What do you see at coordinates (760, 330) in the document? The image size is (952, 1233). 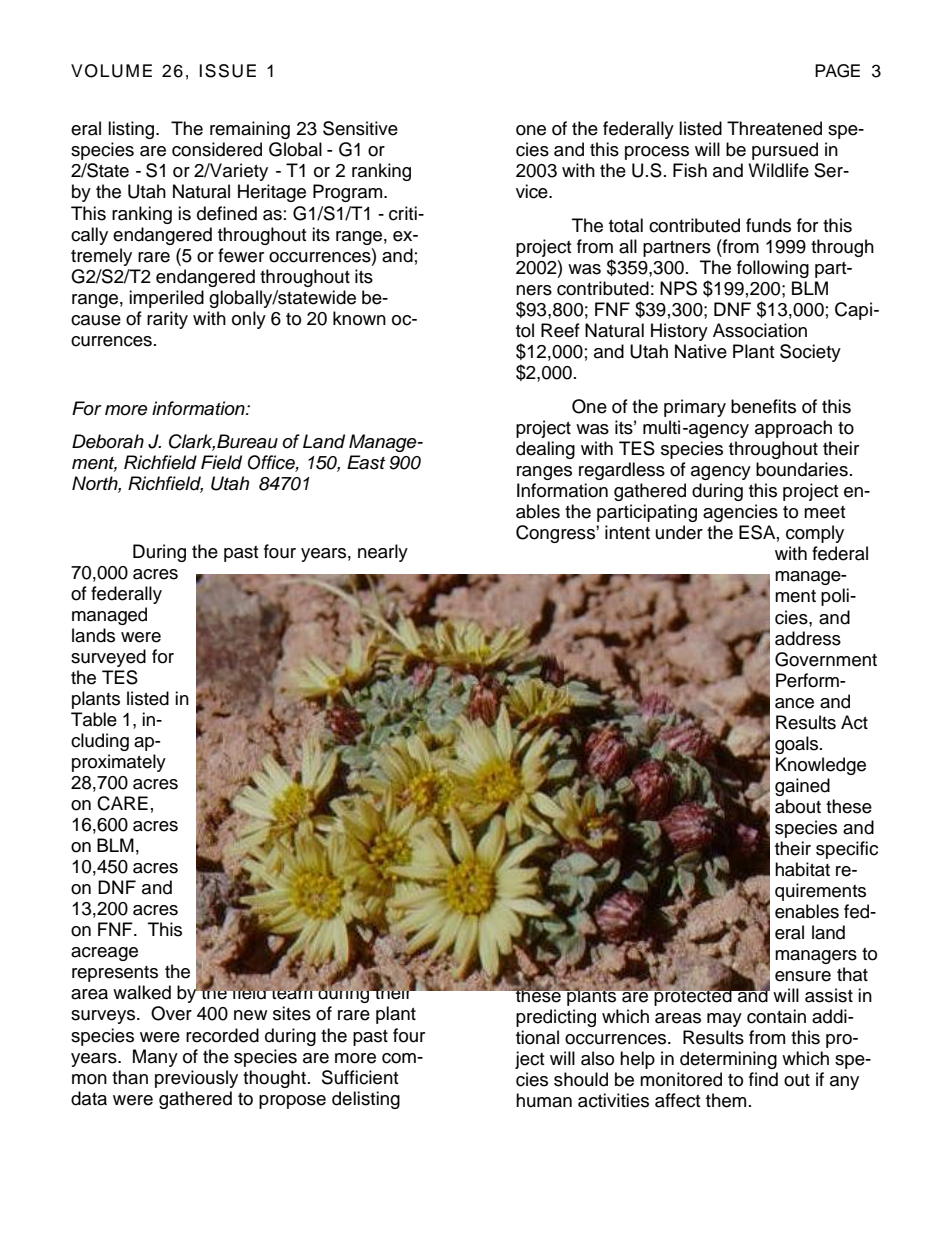 I see `Association` at bounding box center [760, 330].
